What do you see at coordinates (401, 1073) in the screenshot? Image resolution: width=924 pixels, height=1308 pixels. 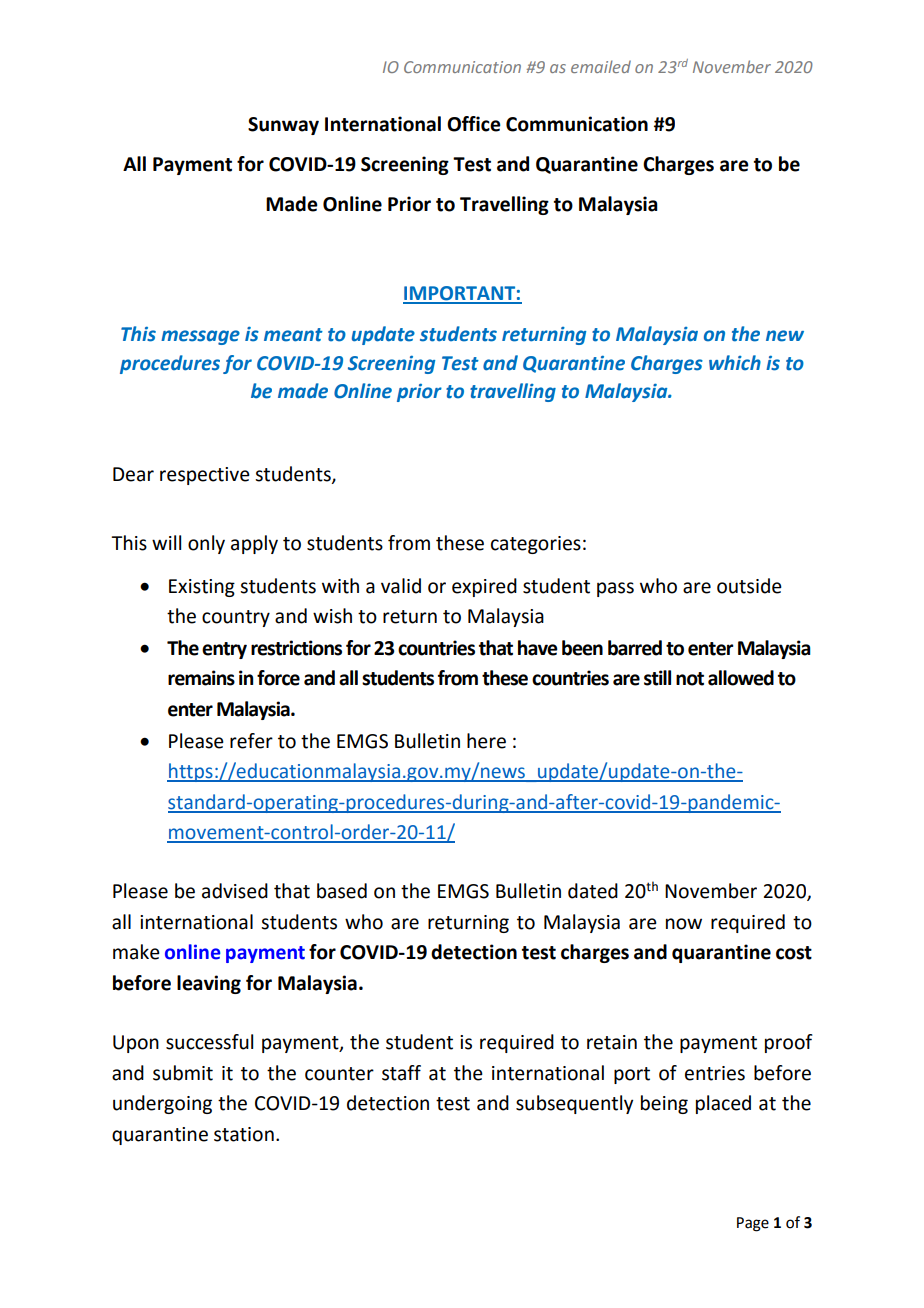 I see `staff` at bounding box center [401, 1073].
